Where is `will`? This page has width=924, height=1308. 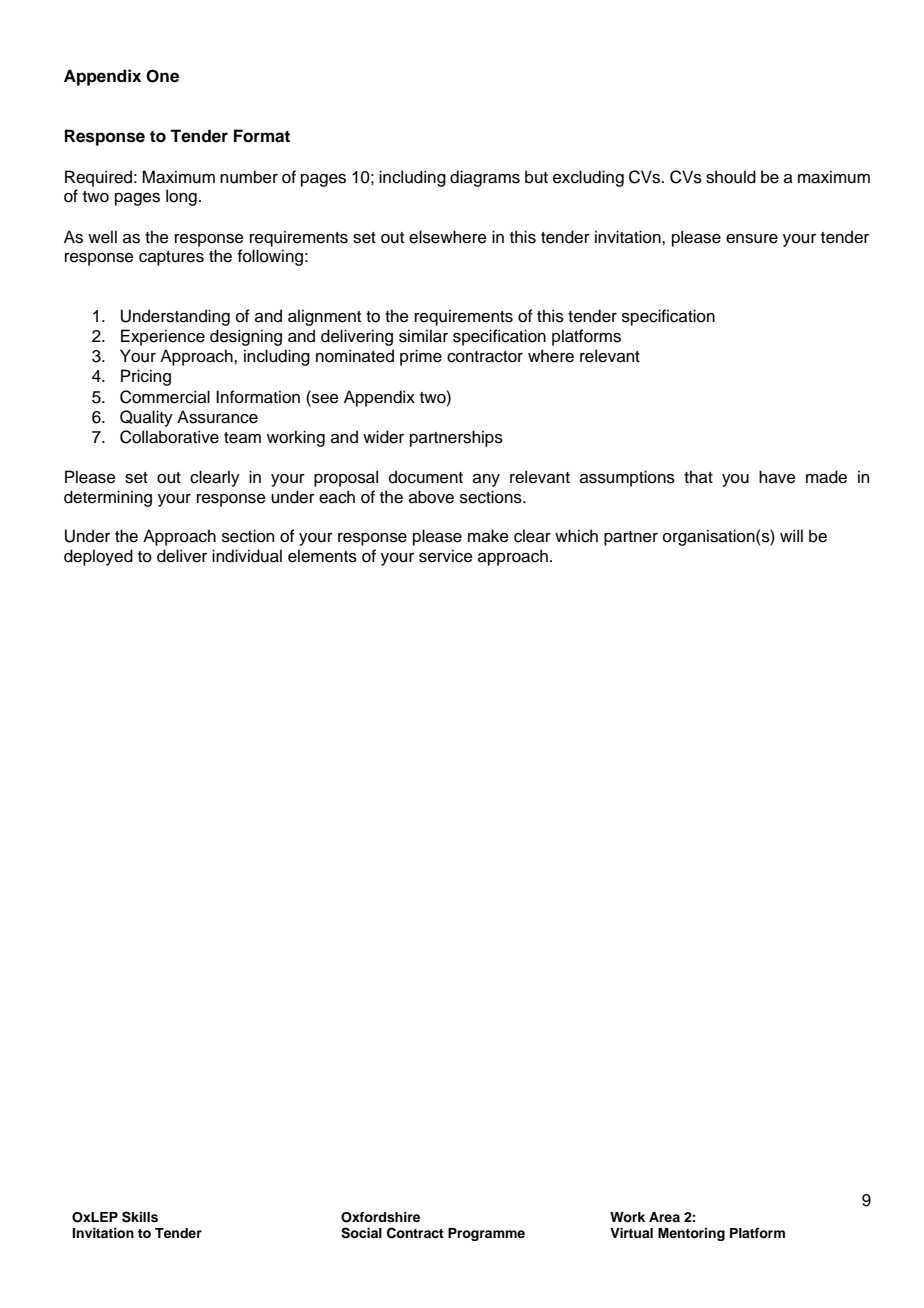
will is located at coordinates (791, 535).
